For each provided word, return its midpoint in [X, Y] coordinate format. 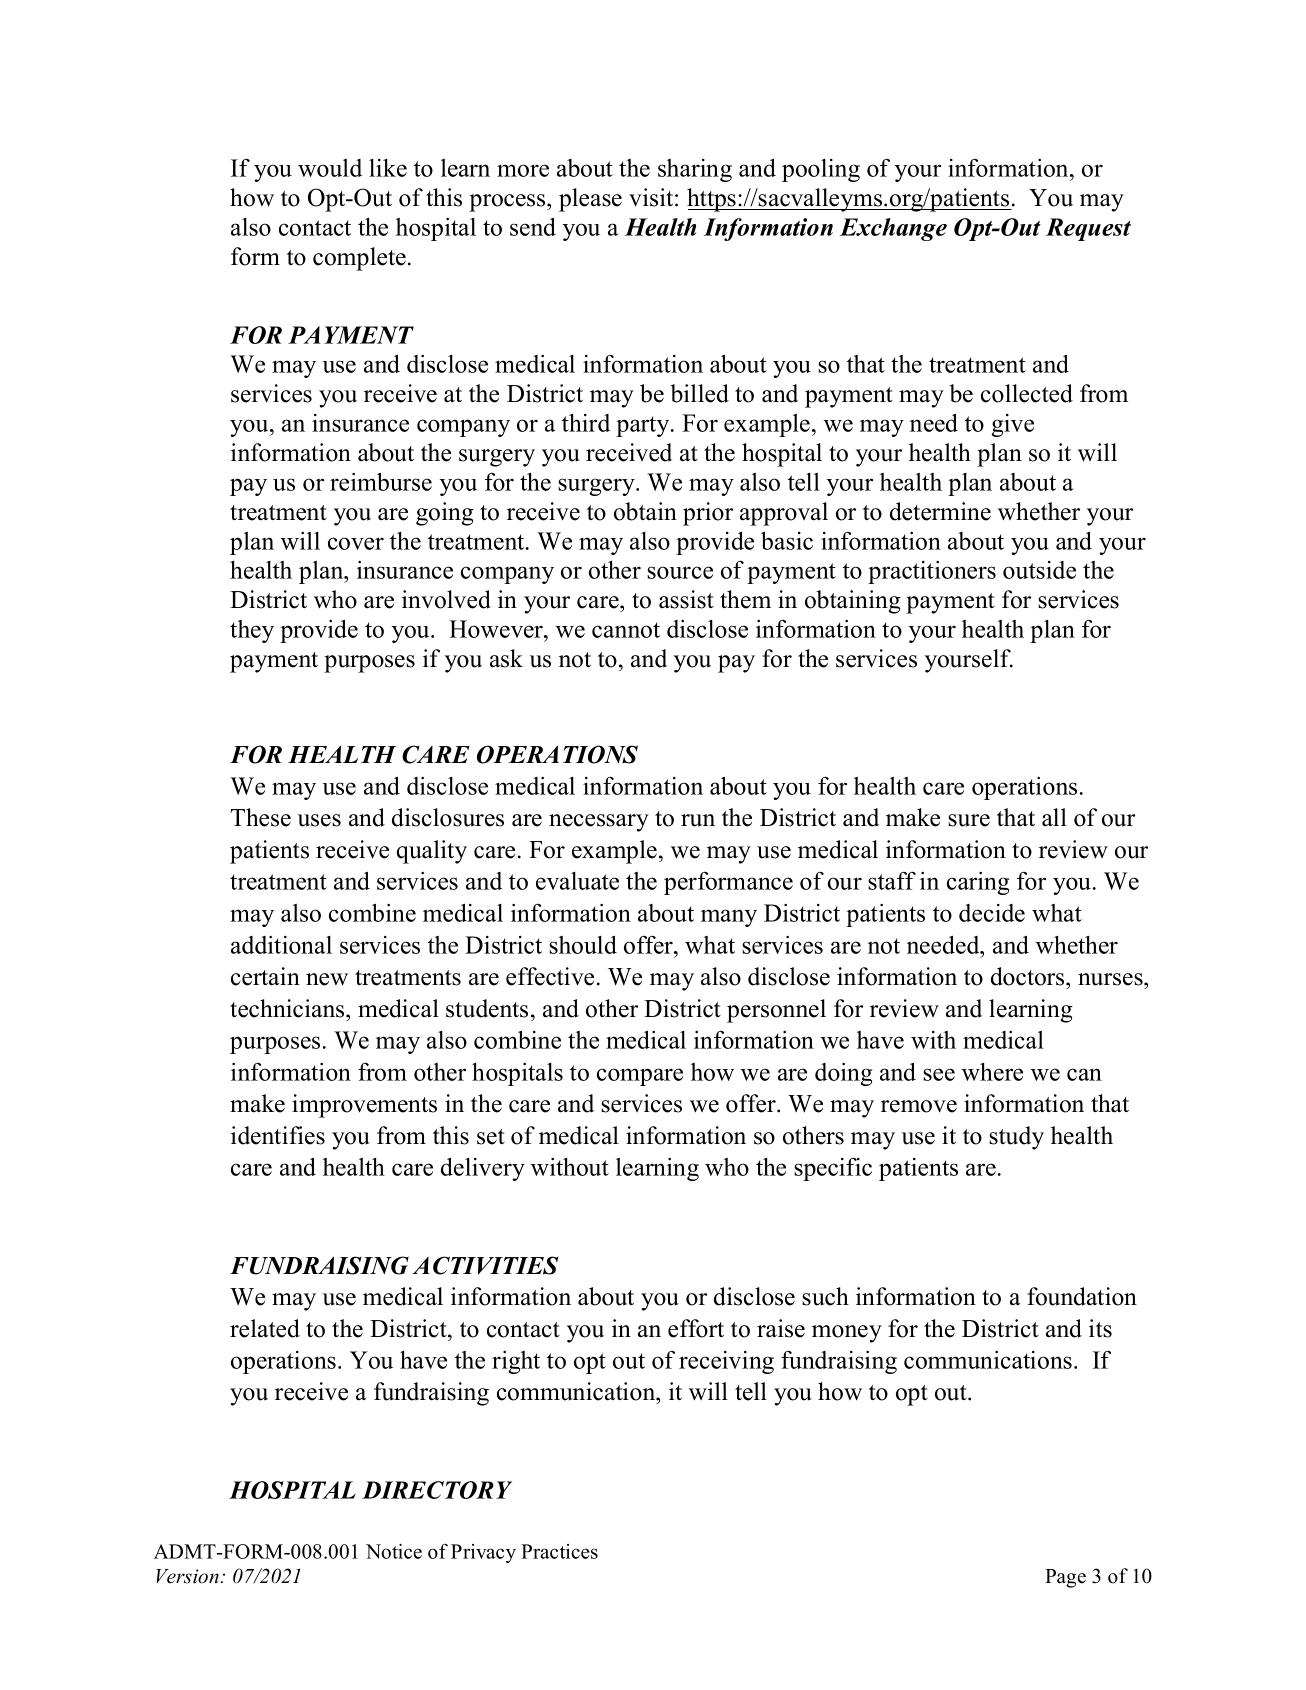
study [1016, 1138]
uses [319, 820]
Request [1088, 229]
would [330, 168]
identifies [278, 1135]
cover [356, 543]
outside [1039, 570]
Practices [559, 1551]
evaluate [577, 881]
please [590, 200]
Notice [394, 1551]
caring [978, 883]
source [680, 572]
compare [640, 1077]
